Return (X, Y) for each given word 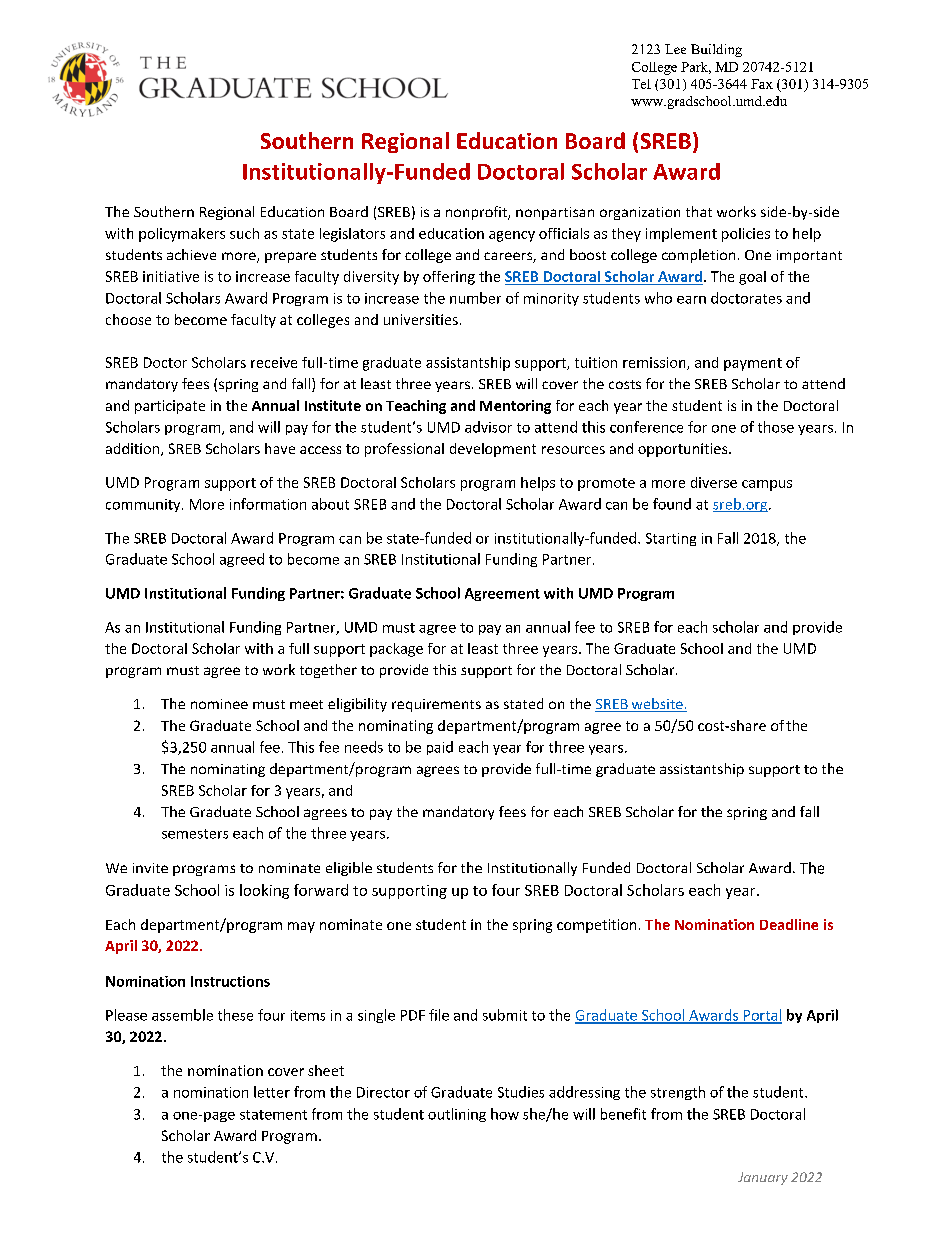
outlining (457, 1115)
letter (272, 1092)
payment (753, 364)
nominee (219, 704)
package (396, 650)
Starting (671, 539)
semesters (195, 834)
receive (274, 362)
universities (421, 319)
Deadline (789, 924)
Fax (762, 84)
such (244, 233)
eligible (349, 869)
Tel (641, 84)
